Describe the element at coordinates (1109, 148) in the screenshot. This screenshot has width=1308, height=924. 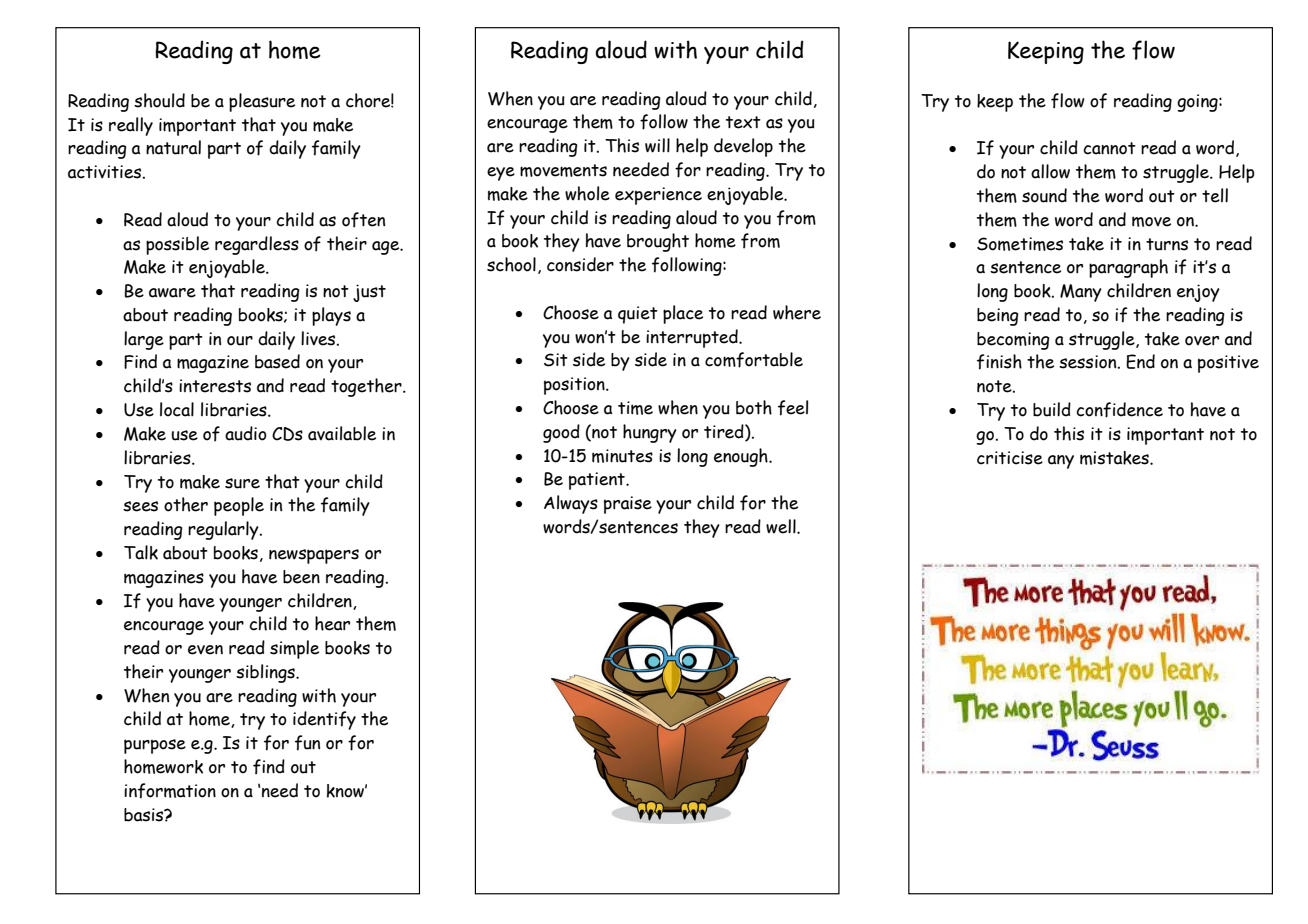
I see `cannot` at that location.
